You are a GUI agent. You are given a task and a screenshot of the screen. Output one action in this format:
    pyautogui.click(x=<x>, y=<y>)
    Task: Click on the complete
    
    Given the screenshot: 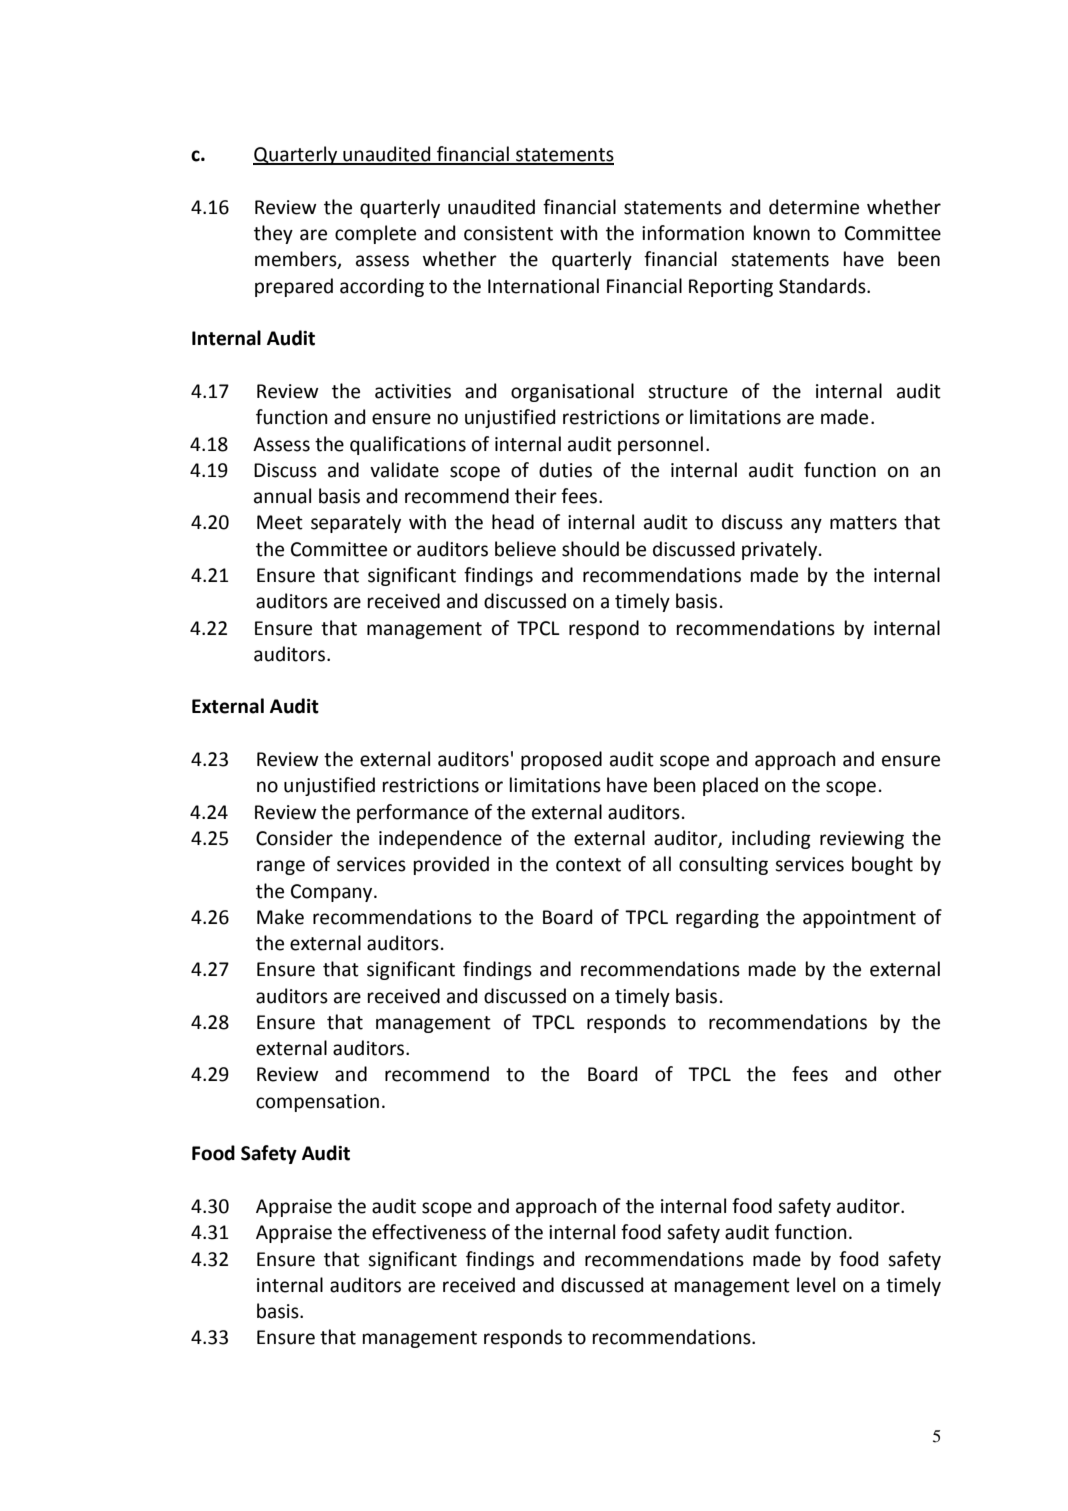 What is the action you would take?
    pyautogui.click(x=375, y=234)
